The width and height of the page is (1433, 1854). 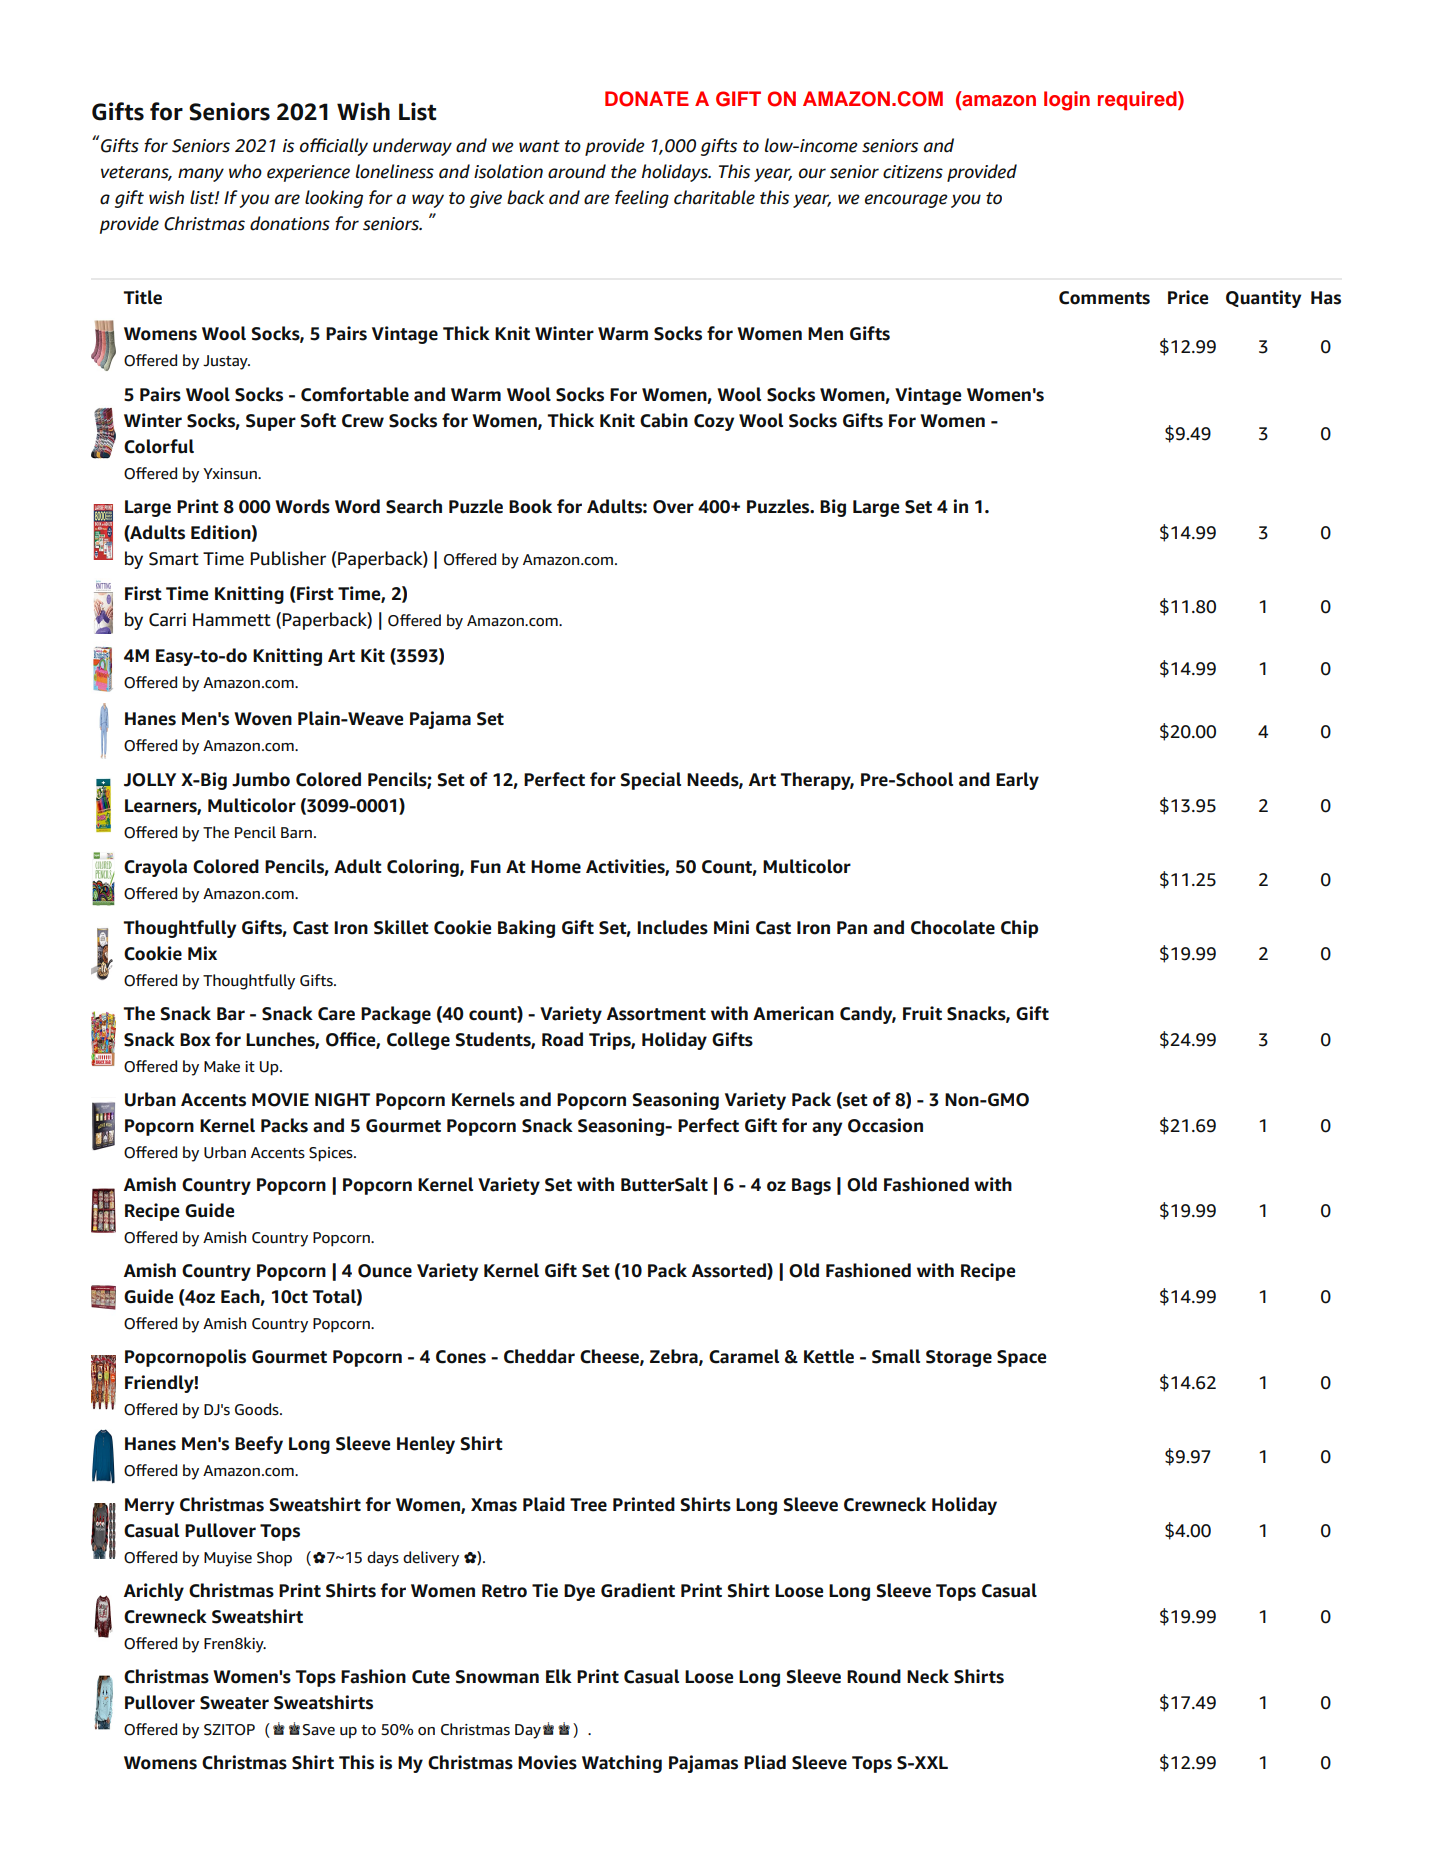 I want to click on experience, so click(x=308, y=173).
